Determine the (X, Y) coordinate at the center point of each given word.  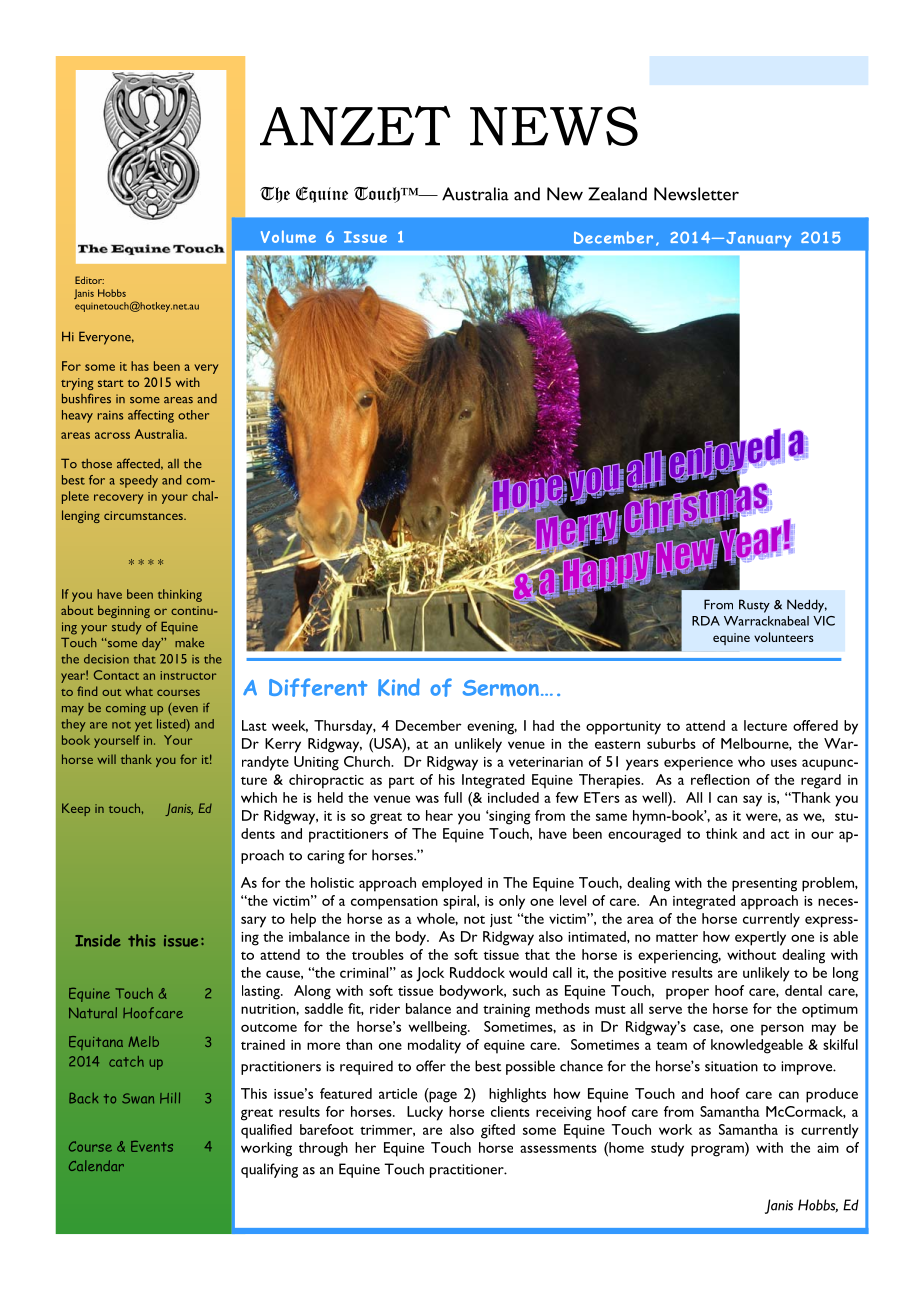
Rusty (754, 606)
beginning (124, 611)
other (193, 415)
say (752, 801)
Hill (170, 1098)
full (453, 797)
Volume (288, 236)
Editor (89, 280)
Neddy (807, 606)
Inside (98, 940)
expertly (760, 938)
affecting (151, 416)
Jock (430, 974)
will (106, 759)
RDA (706, 621)
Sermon (501, 688)
